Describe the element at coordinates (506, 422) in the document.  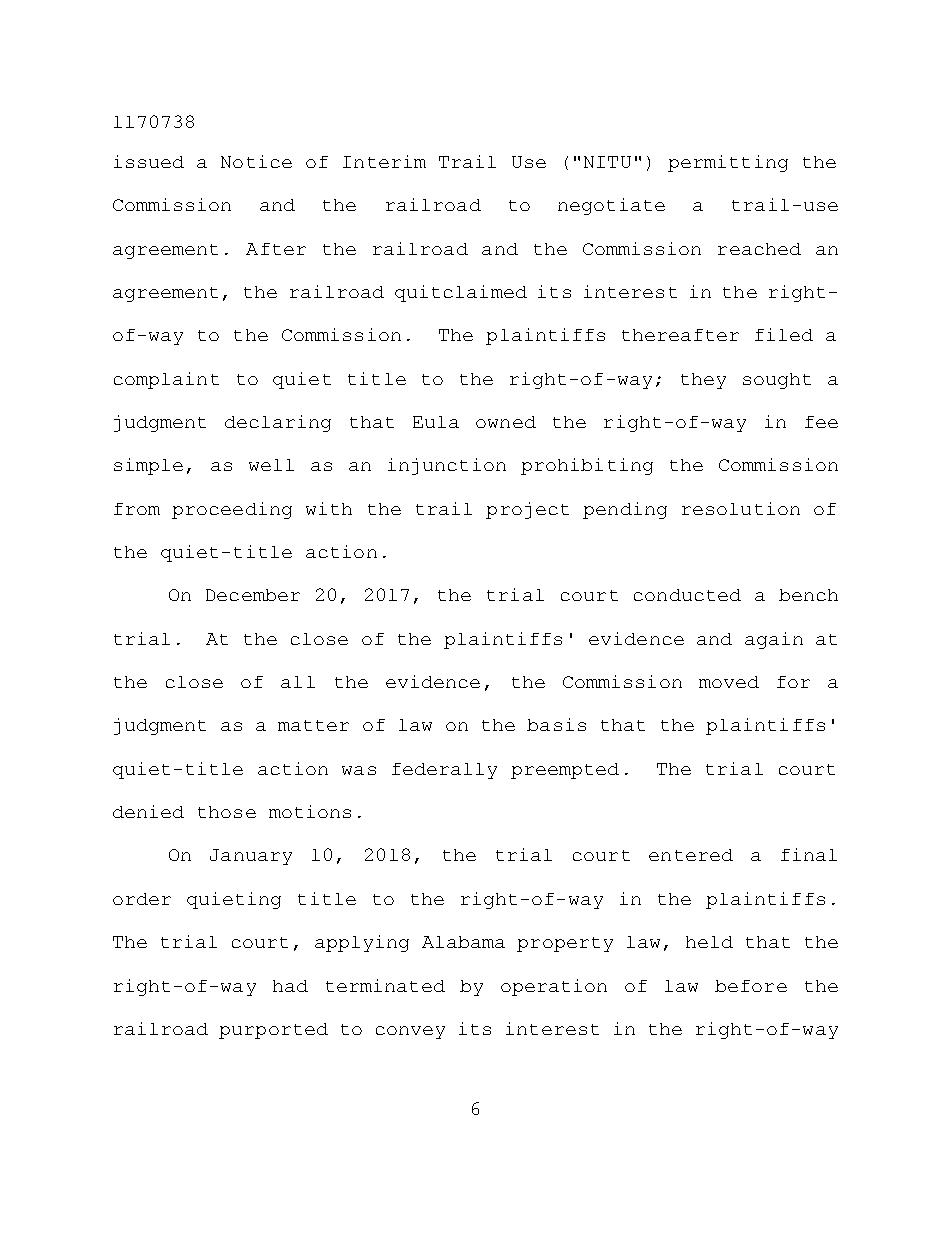
I see `owned` at that location.
